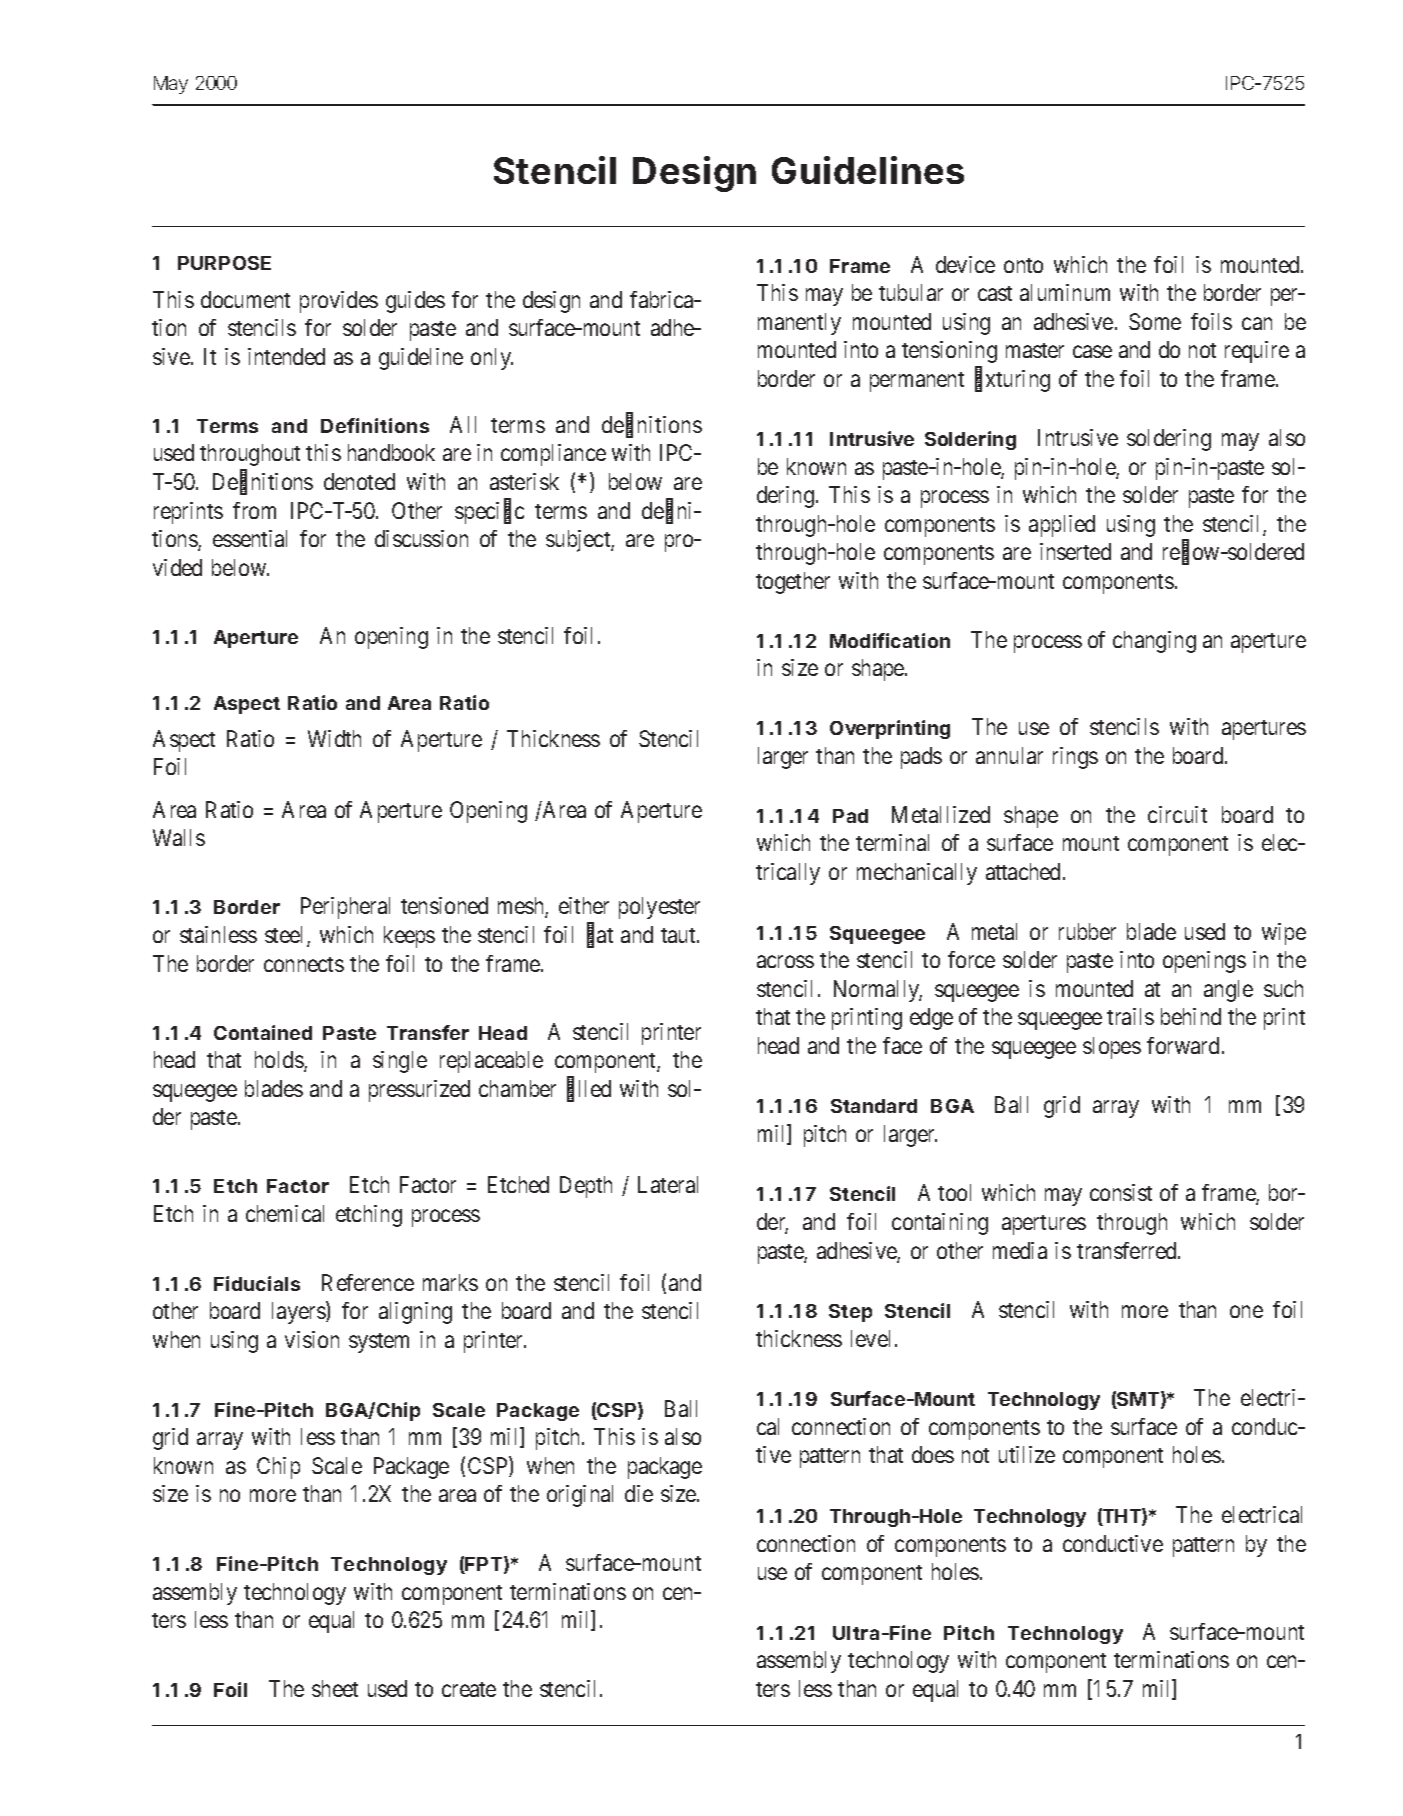  I want to click on media, so click(1020, 1250).
